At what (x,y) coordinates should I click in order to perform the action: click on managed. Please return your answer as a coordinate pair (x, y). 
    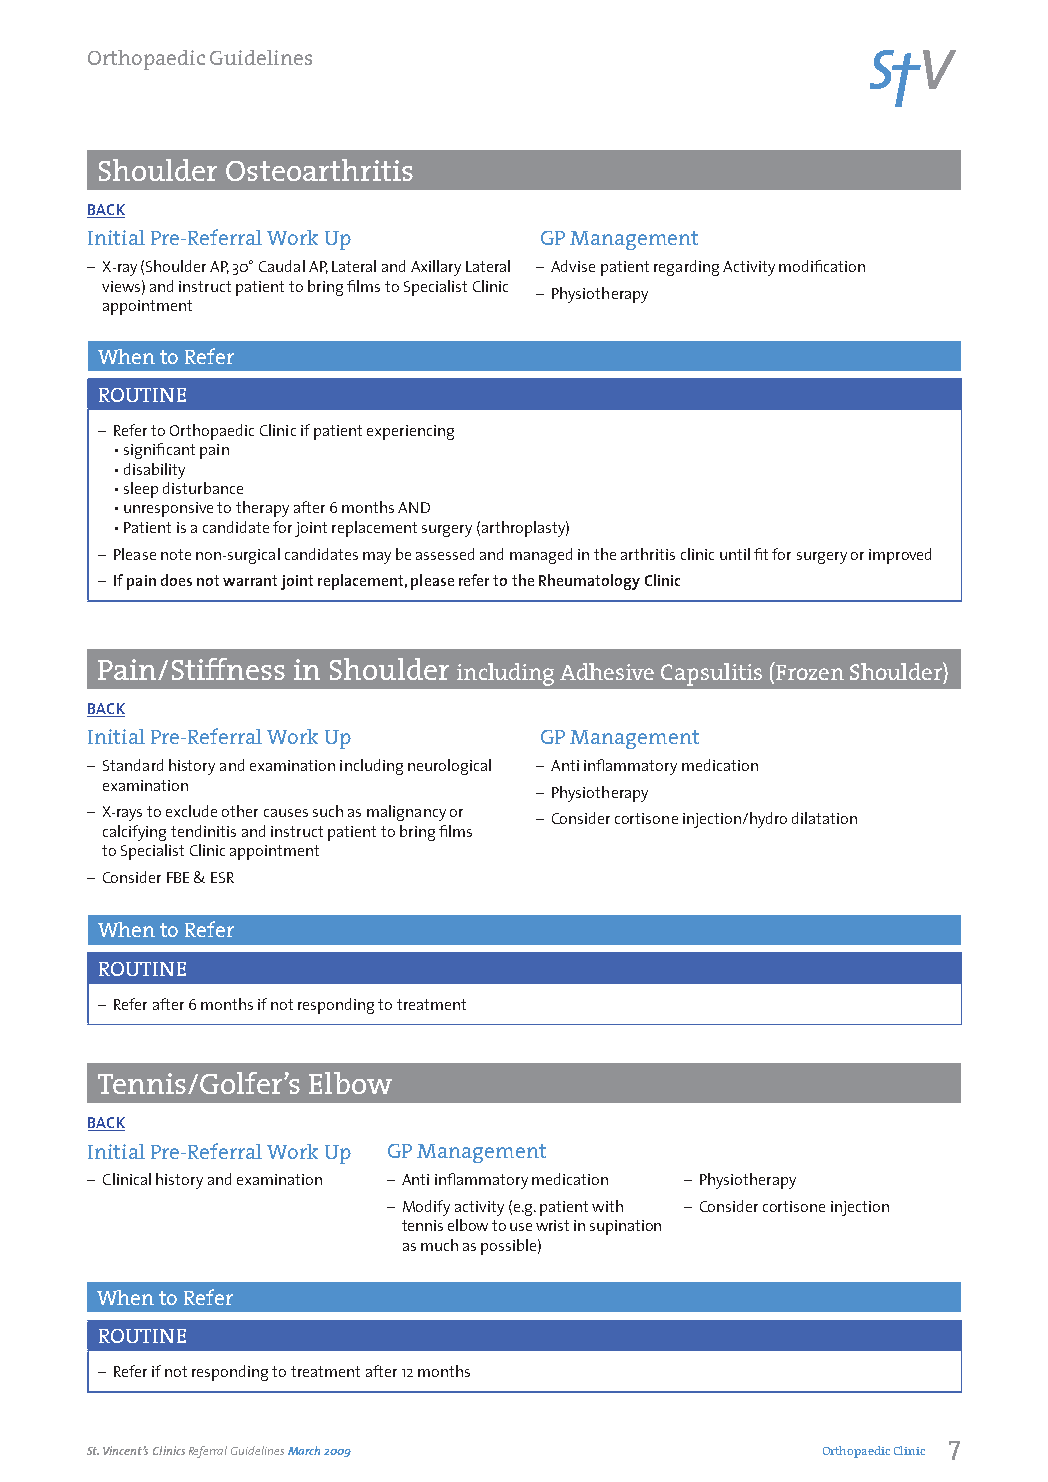
    Looking at the image, I should click on (541, 556).
